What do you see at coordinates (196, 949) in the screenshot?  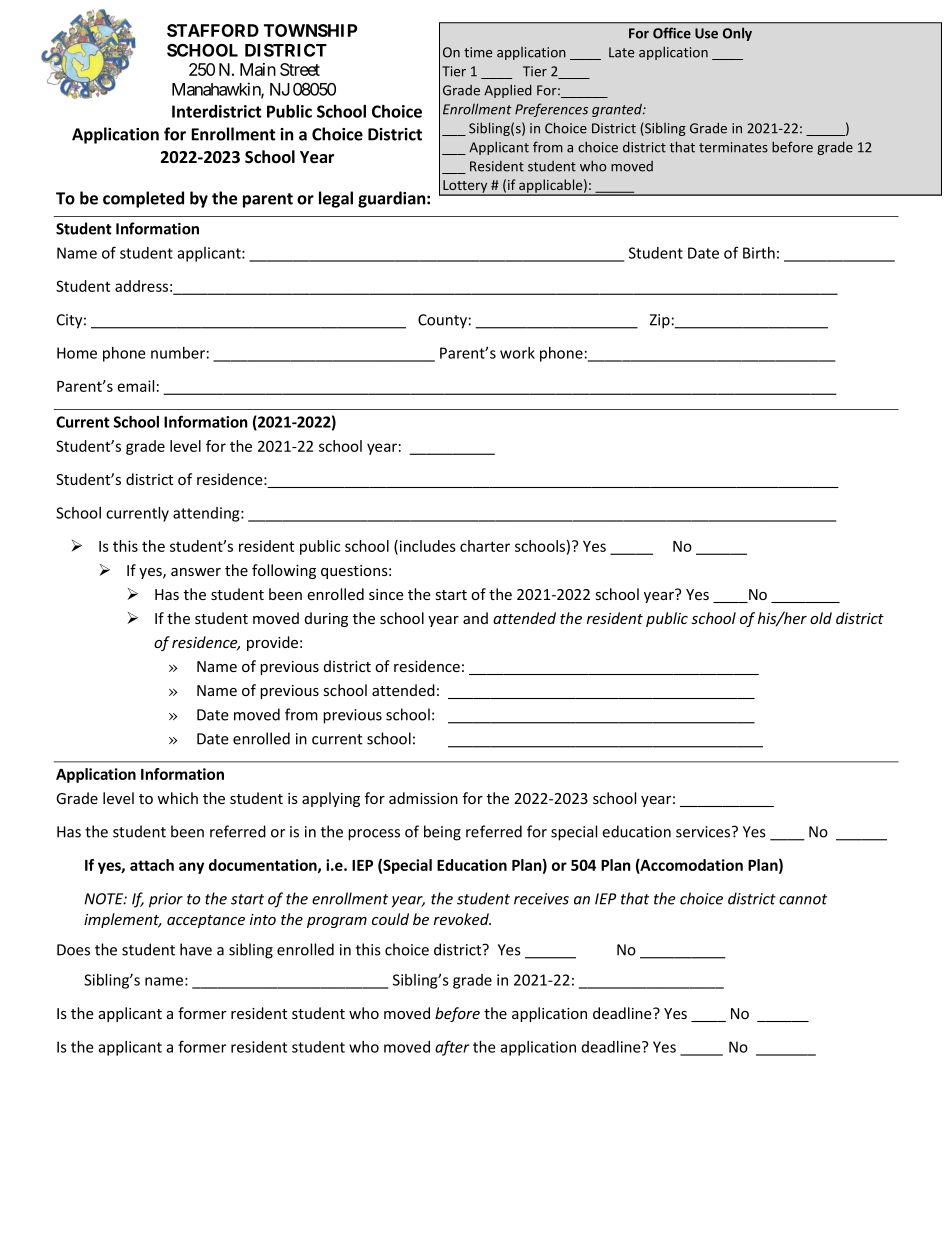 I see `have` at bounding box center [196, 949].
